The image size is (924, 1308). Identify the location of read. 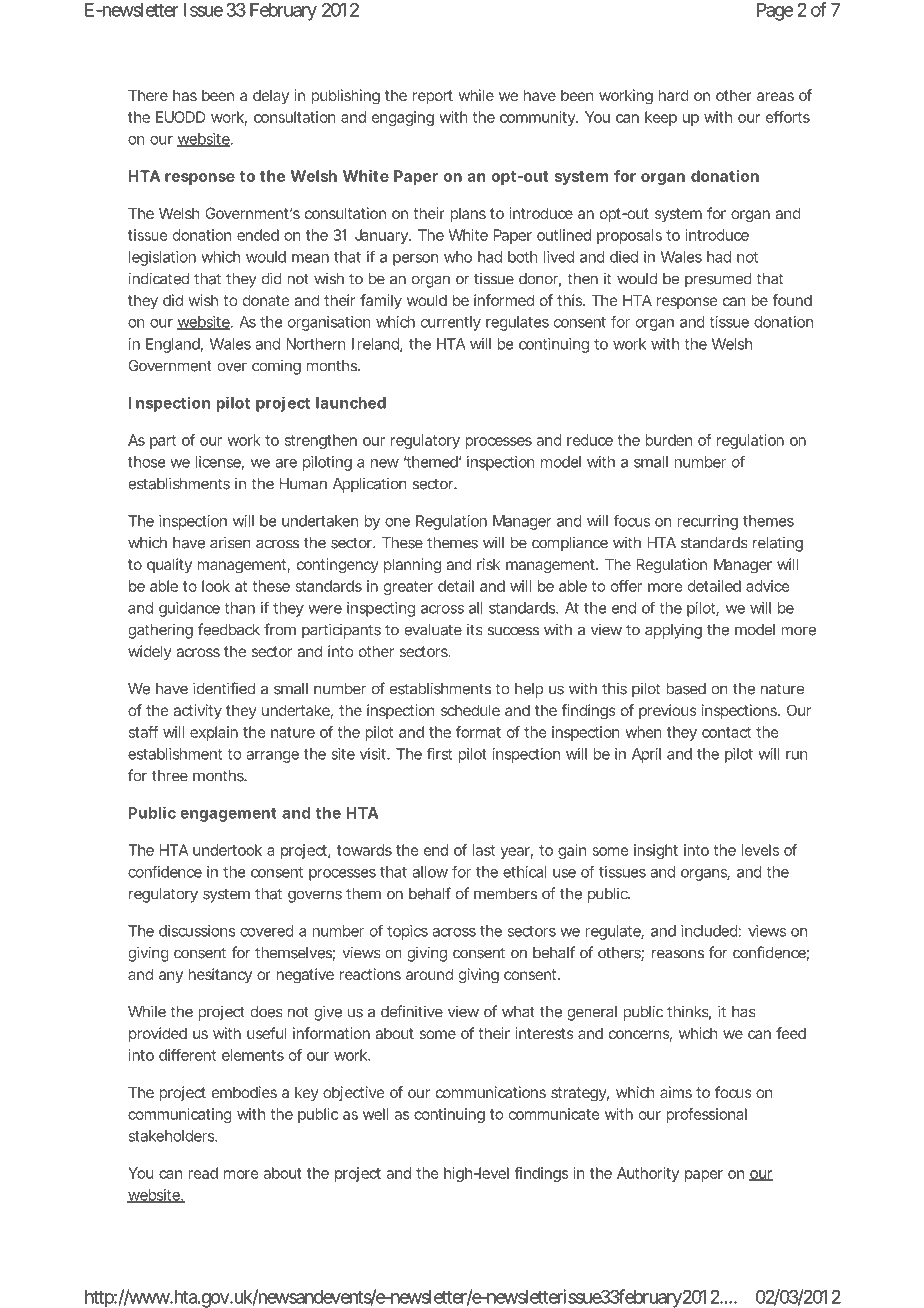
(203, 1173).
